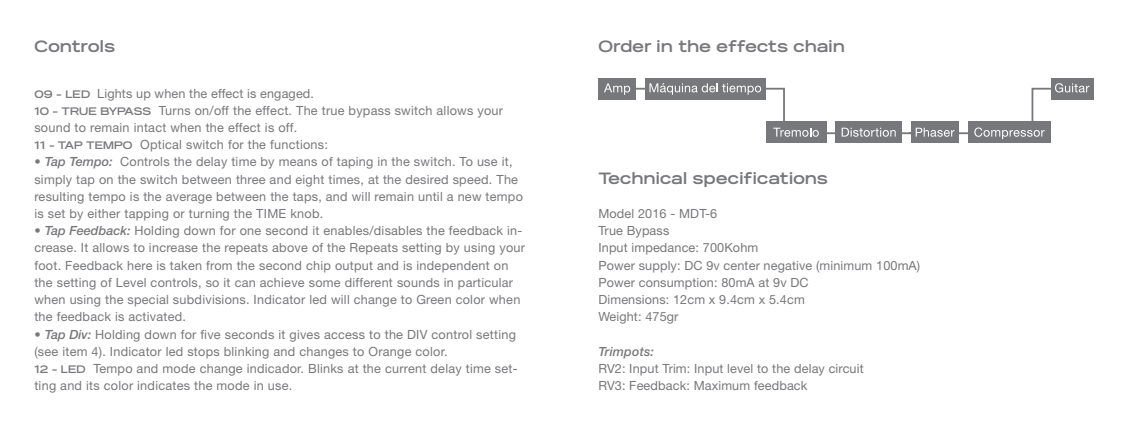 The width and height of the document is (1128, 436). Describe the element at coordinates (164, 385) in the document. I see `indicates` at that location.
